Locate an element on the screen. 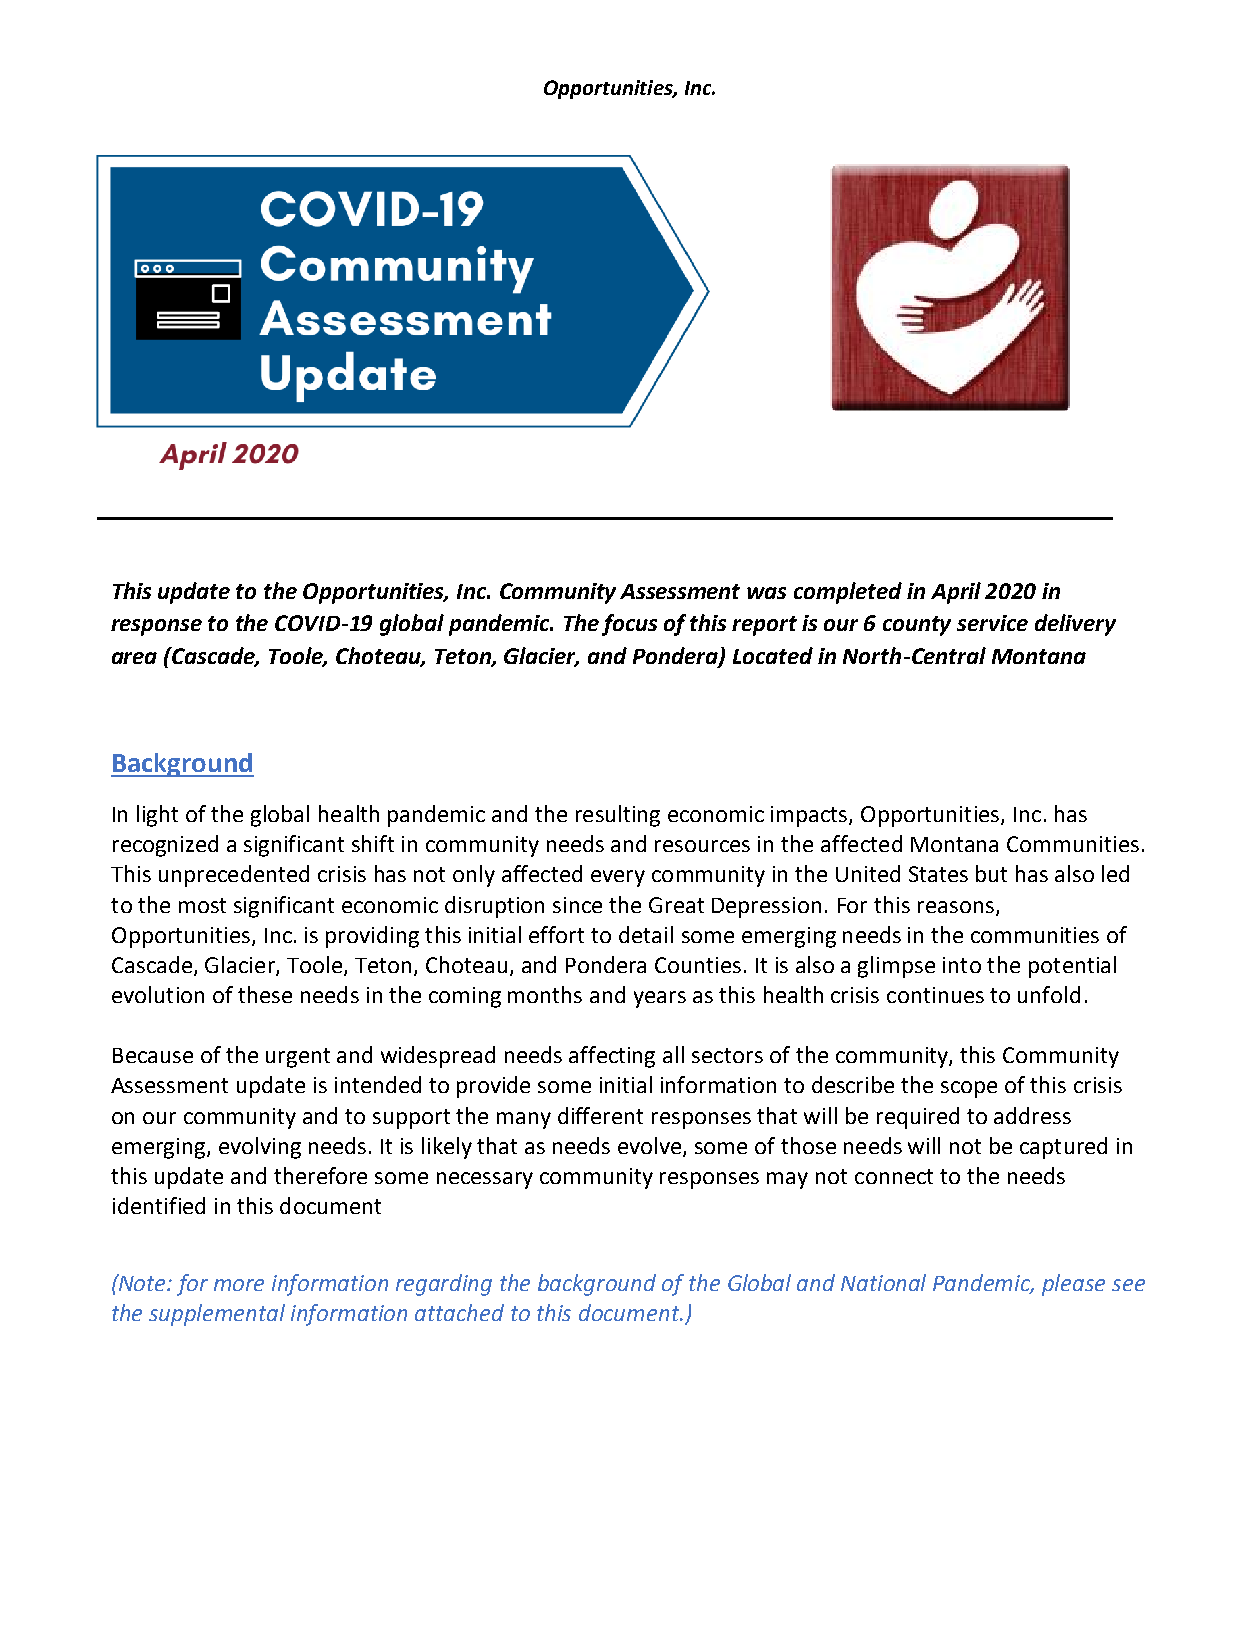 The height and width of the screenshot is (1630, 1260). attached is located at coordinates (459, 1312).
